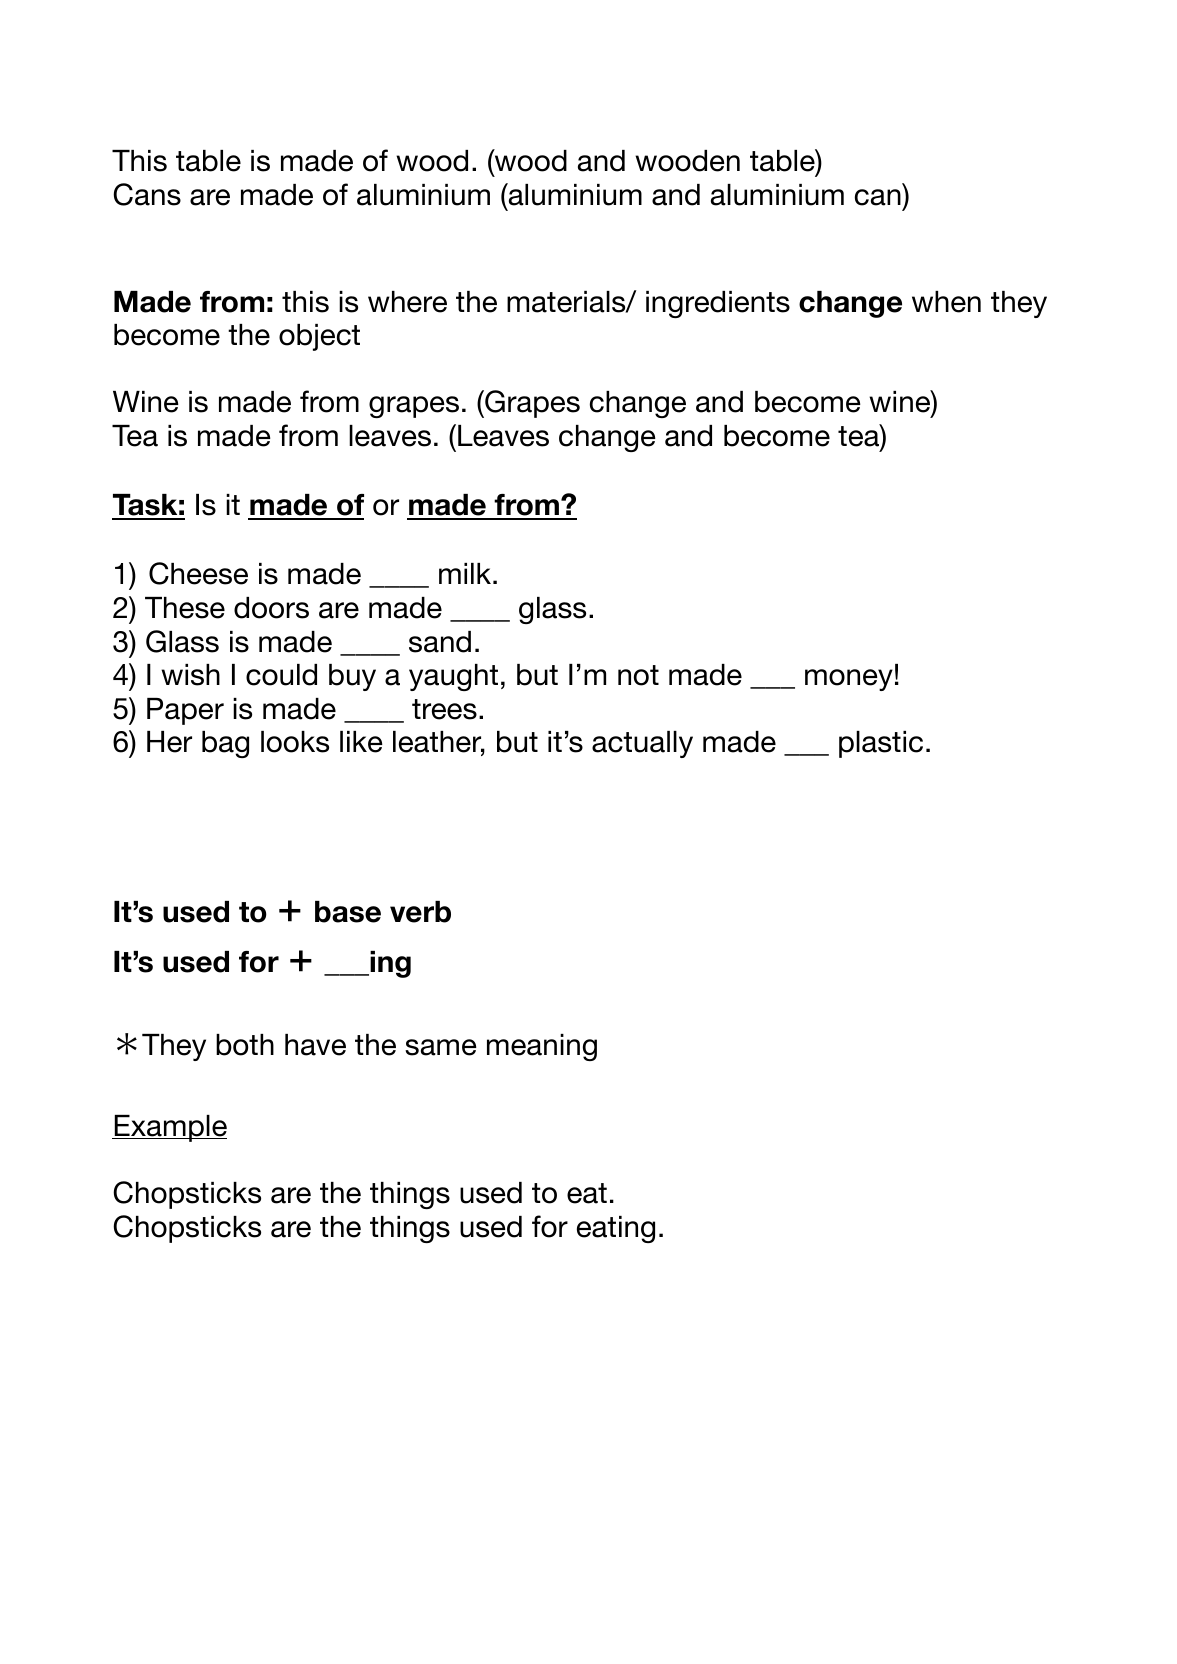  What do you see at coordinates (348, 912) in the page?
I see `base` at bounding box center [348, 912].
